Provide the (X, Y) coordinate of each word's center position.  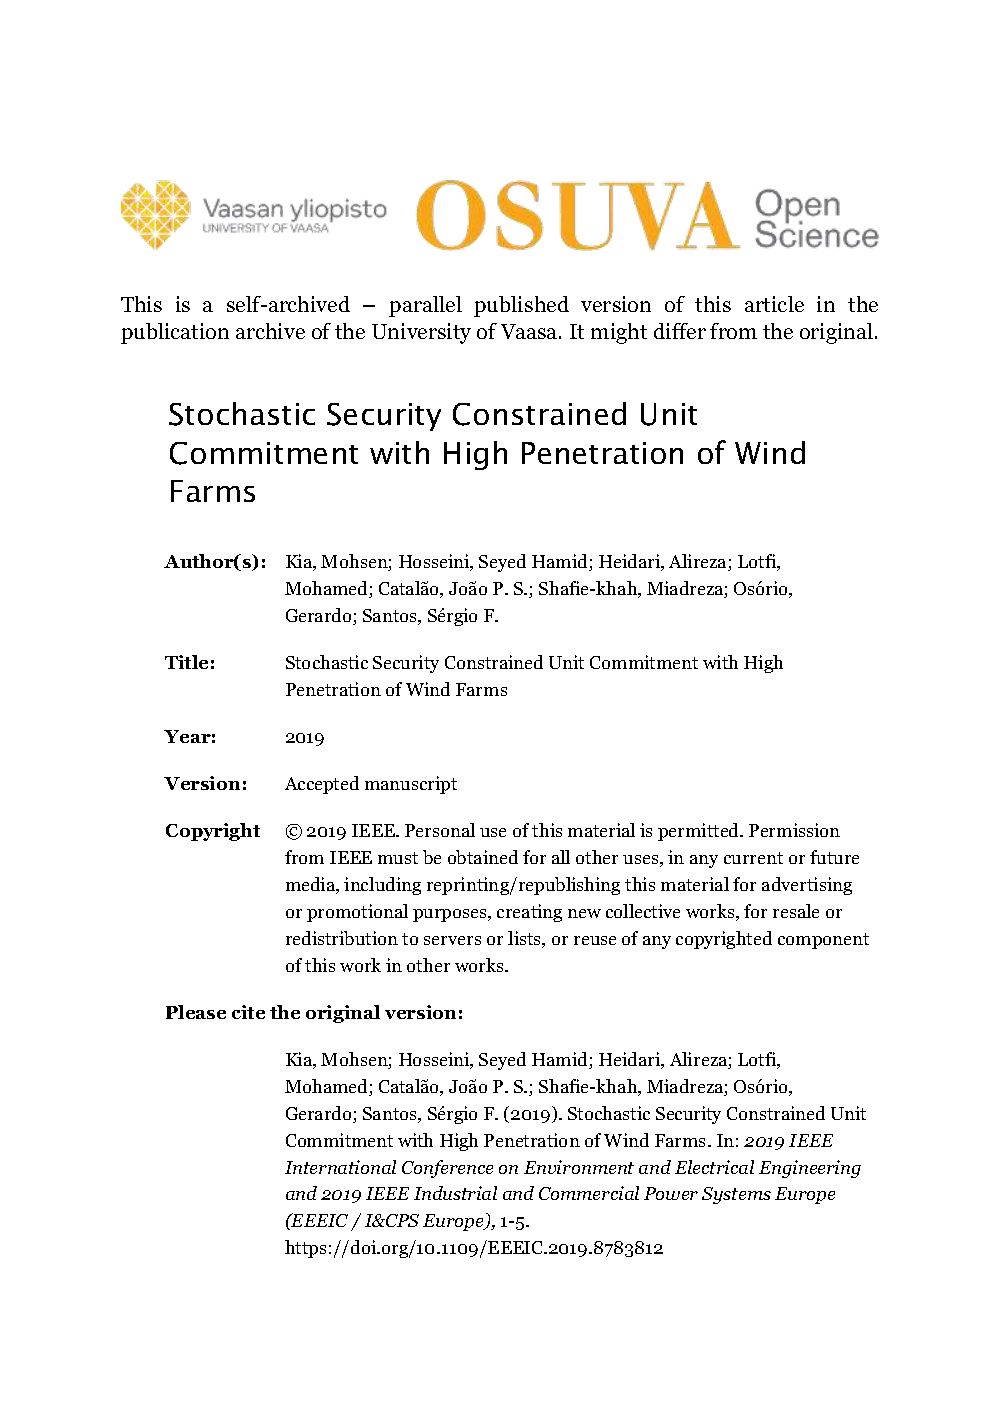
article (774, 304)
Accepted (322, 785)
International (340, 1167)
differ (680, 331)
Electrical (714, 1167)
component (823, 941)
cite (248, 1012)
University (421, 333)
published (521, 306)
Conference (447, 1169)
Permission (794, 830)
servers (452, 940)
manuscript (411, 785)
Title (186, 662)
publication (175, 333)
